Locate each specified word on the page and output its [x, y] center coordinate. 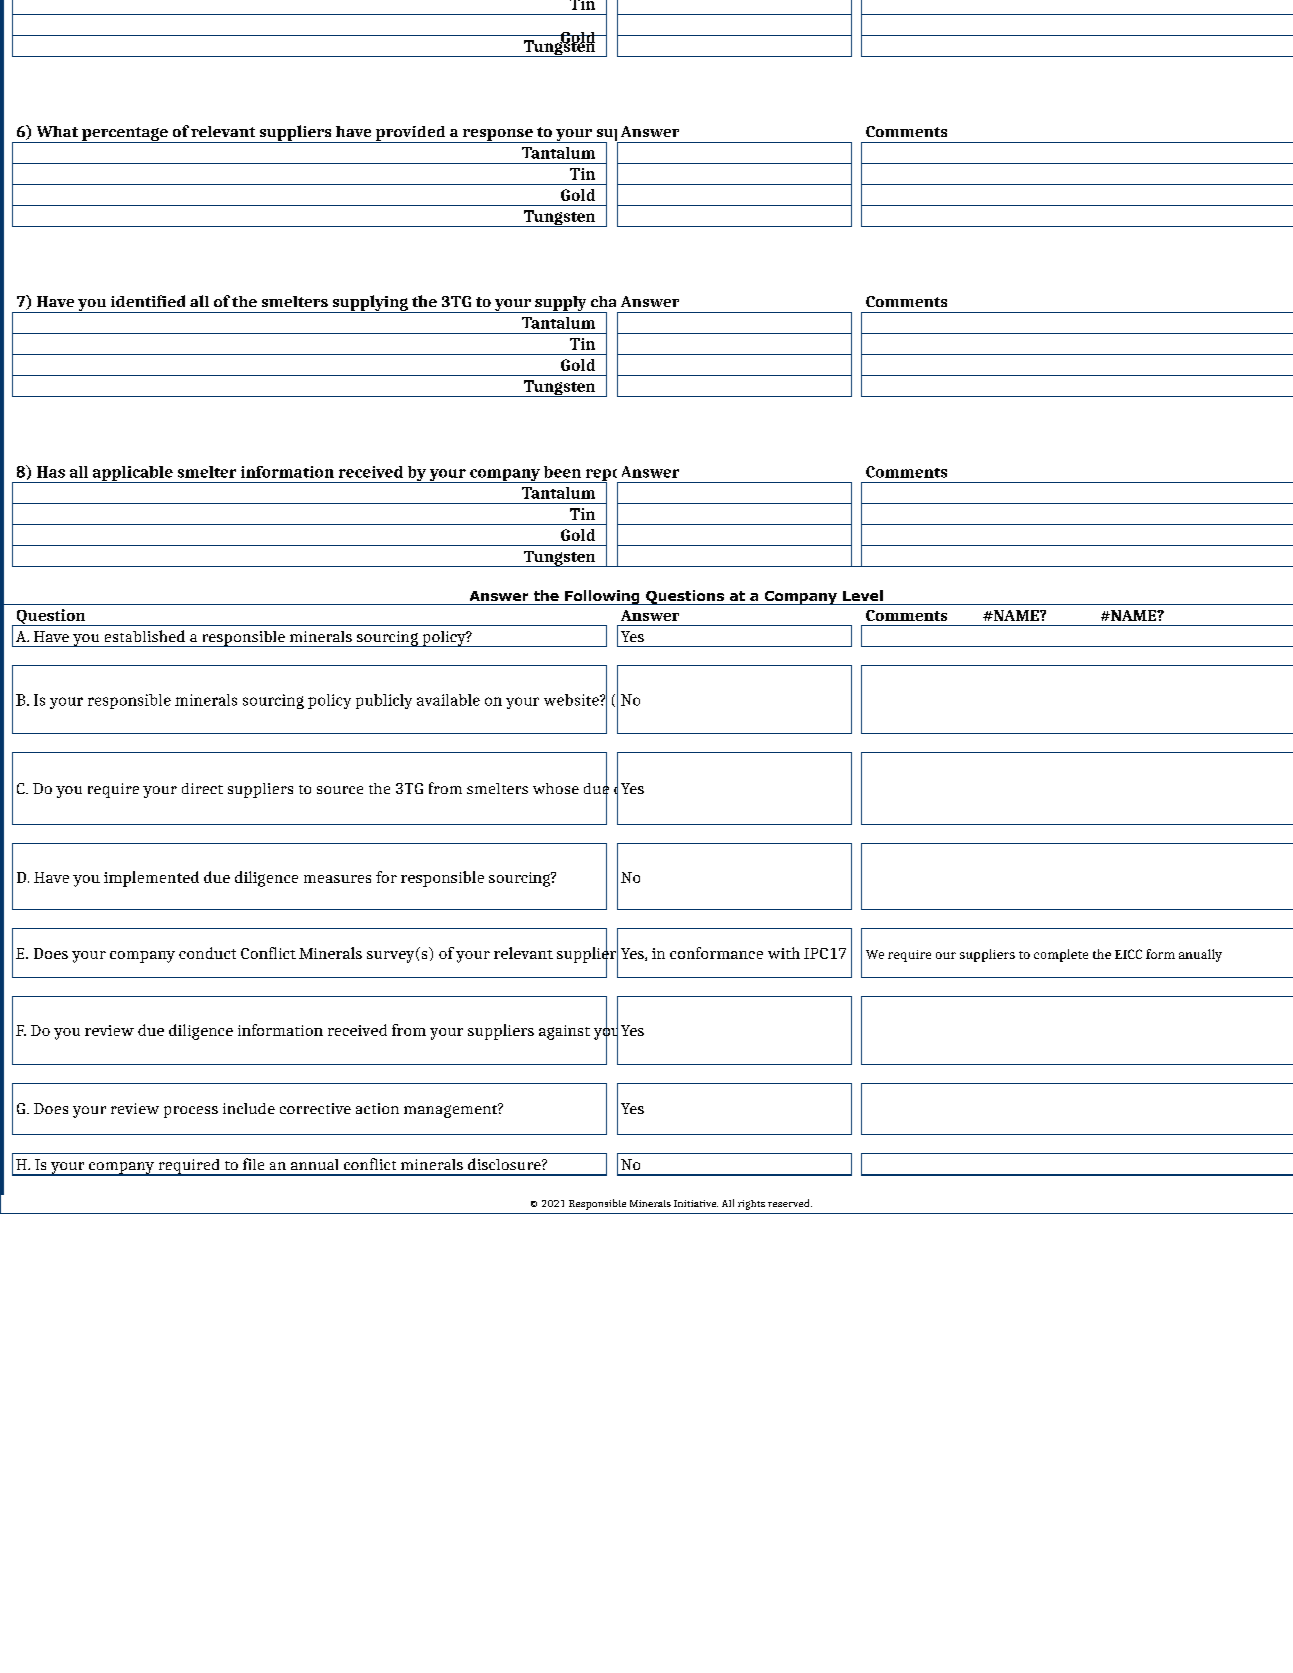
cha [603, 301]
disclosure [505, 1164]
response [497, 136]
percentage [125, 135]
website [572, 700]
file [253, 1164]
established [145, 636]
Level [863, 595]
